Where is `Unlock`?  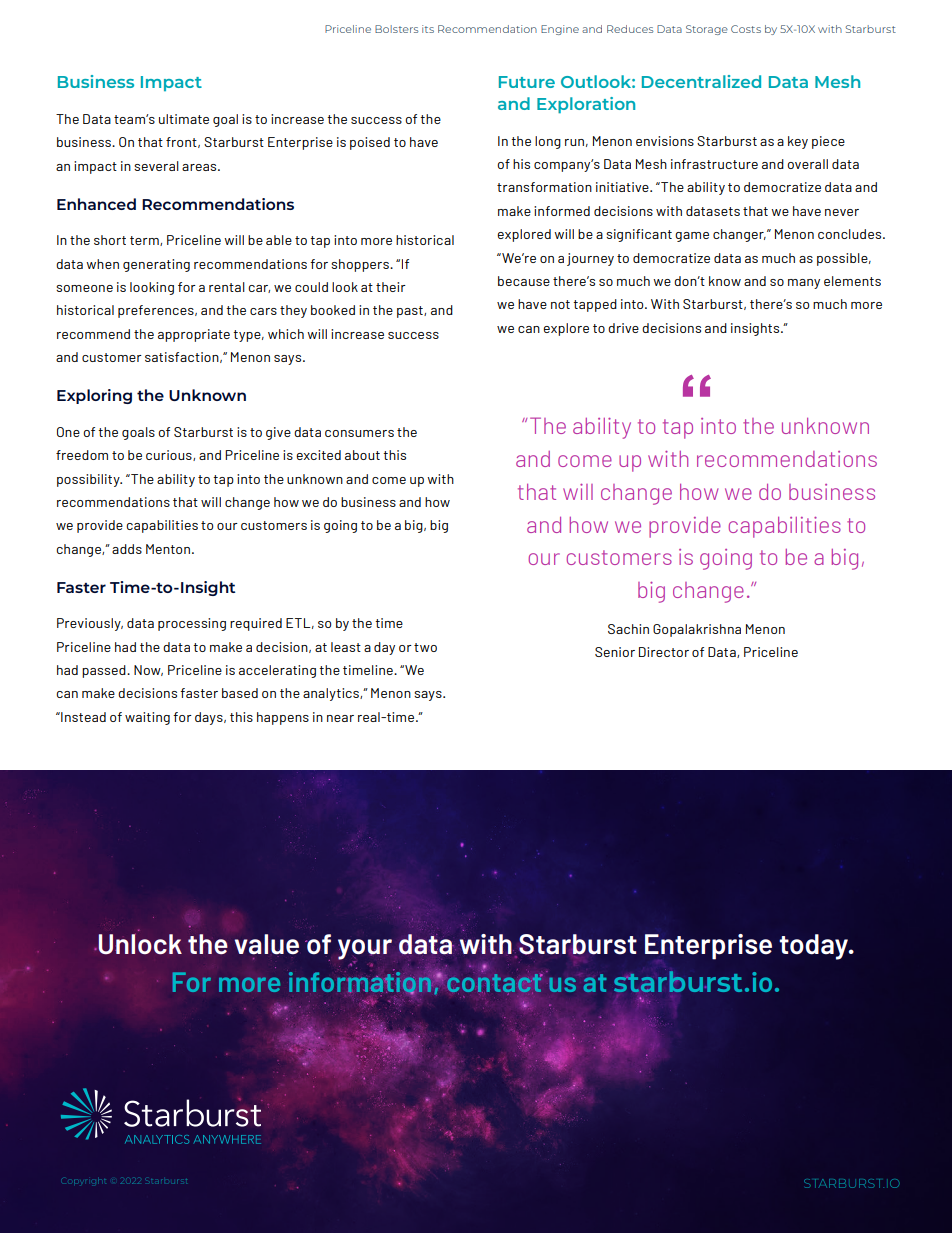 Unlock is located at coordinates (139, 944).
